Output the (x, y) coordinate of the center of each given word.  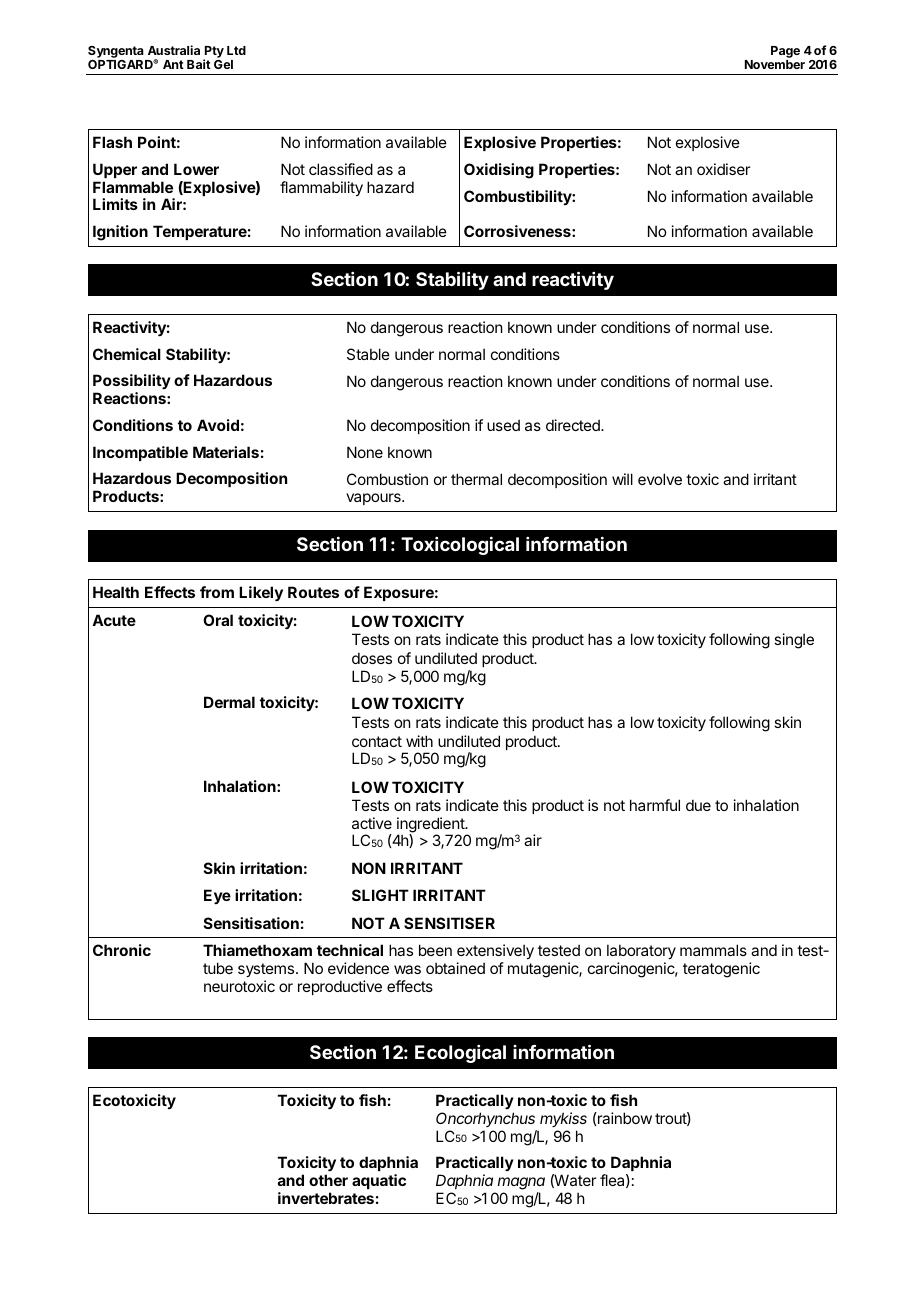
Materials (226, 452)
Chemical (127, 354)
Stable (368, 354)
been (435, 950)
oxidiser (723, 169)
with (419, 741)
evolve (660, 479)
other (328, 1180)
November (775, 64)
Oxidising (499, 171)
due (698, 805)
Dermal (229, 702)
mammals (713, 950)
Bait (199, 64)
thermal (476, 479)
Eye (217, 896)
